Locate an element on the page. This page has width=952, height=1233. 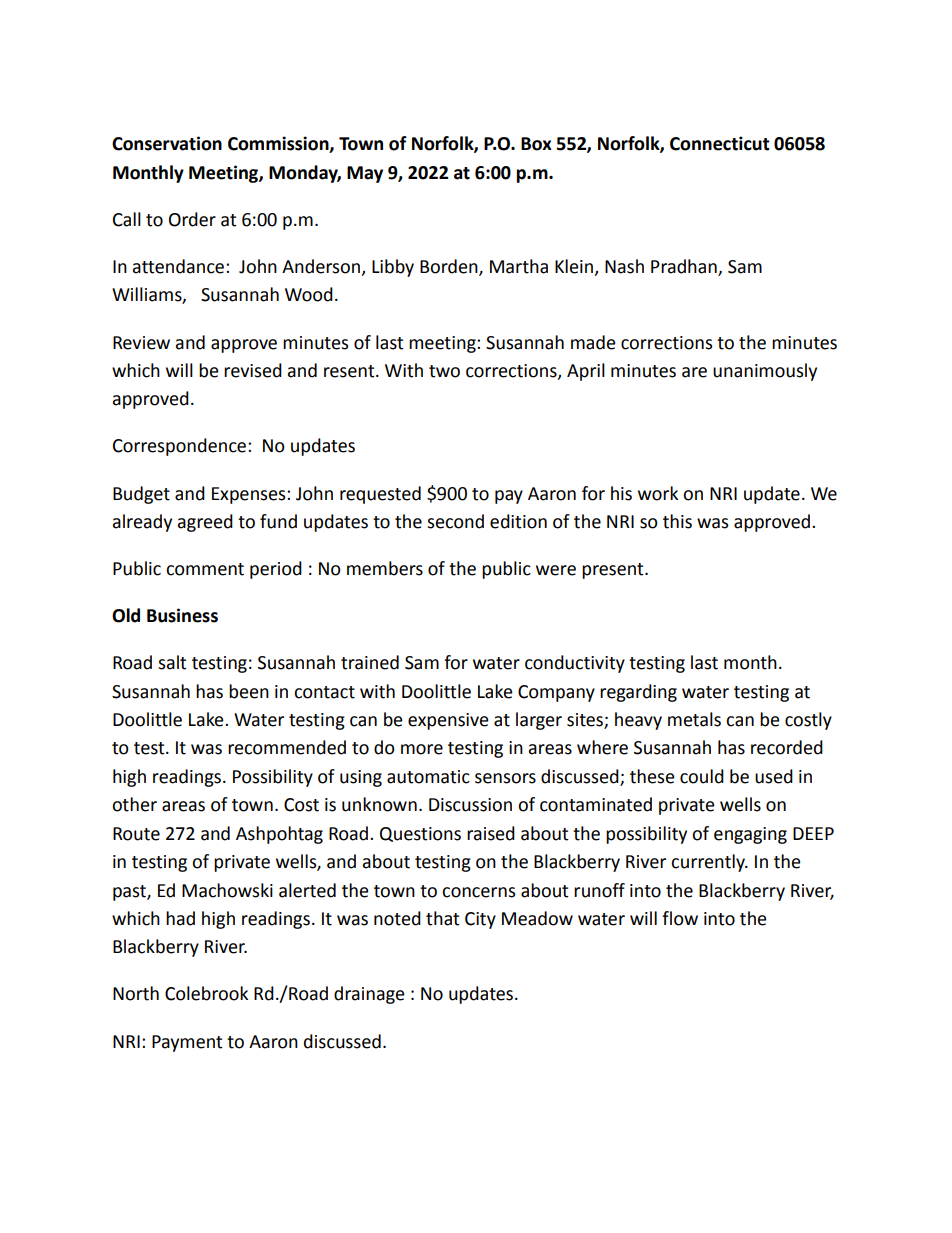
Connecticut is located at coordinates (720, 143).
